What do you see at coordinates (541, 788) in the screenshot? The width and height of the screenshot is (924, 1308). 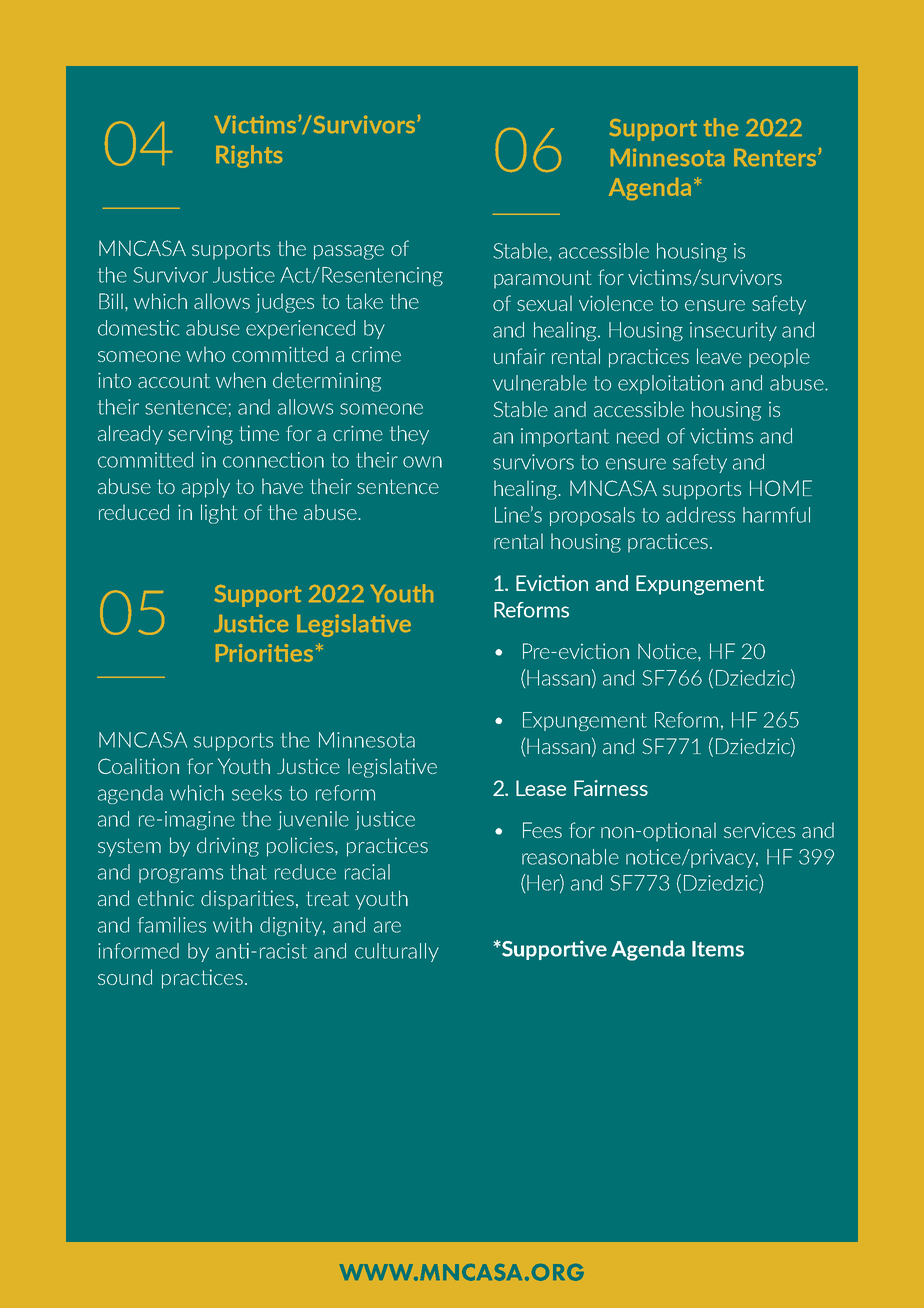 I see `Lease` at bounding box center [541, 788].
